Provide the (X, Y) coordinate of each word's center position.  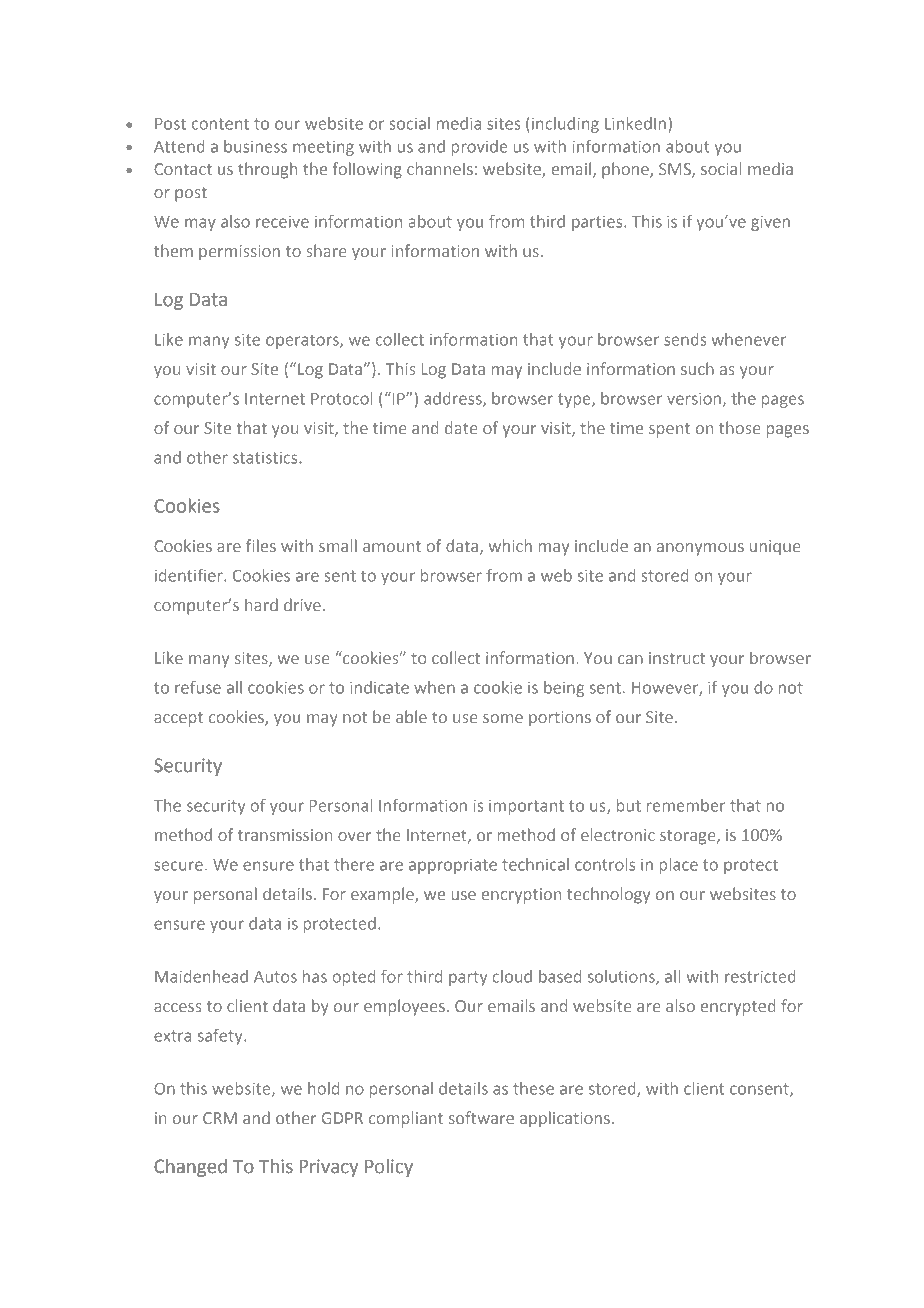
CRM (220, 1118)
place (679, 866)
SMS (676, 170)
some (503, 718)
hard (261, 604)
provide (480, 148)
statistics (266, 457)
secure (178, 866)
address (454, 399)
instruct (677, 658)
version (694, 398)
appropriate (453, 866)
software (481, 1117)
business (255, 146)
